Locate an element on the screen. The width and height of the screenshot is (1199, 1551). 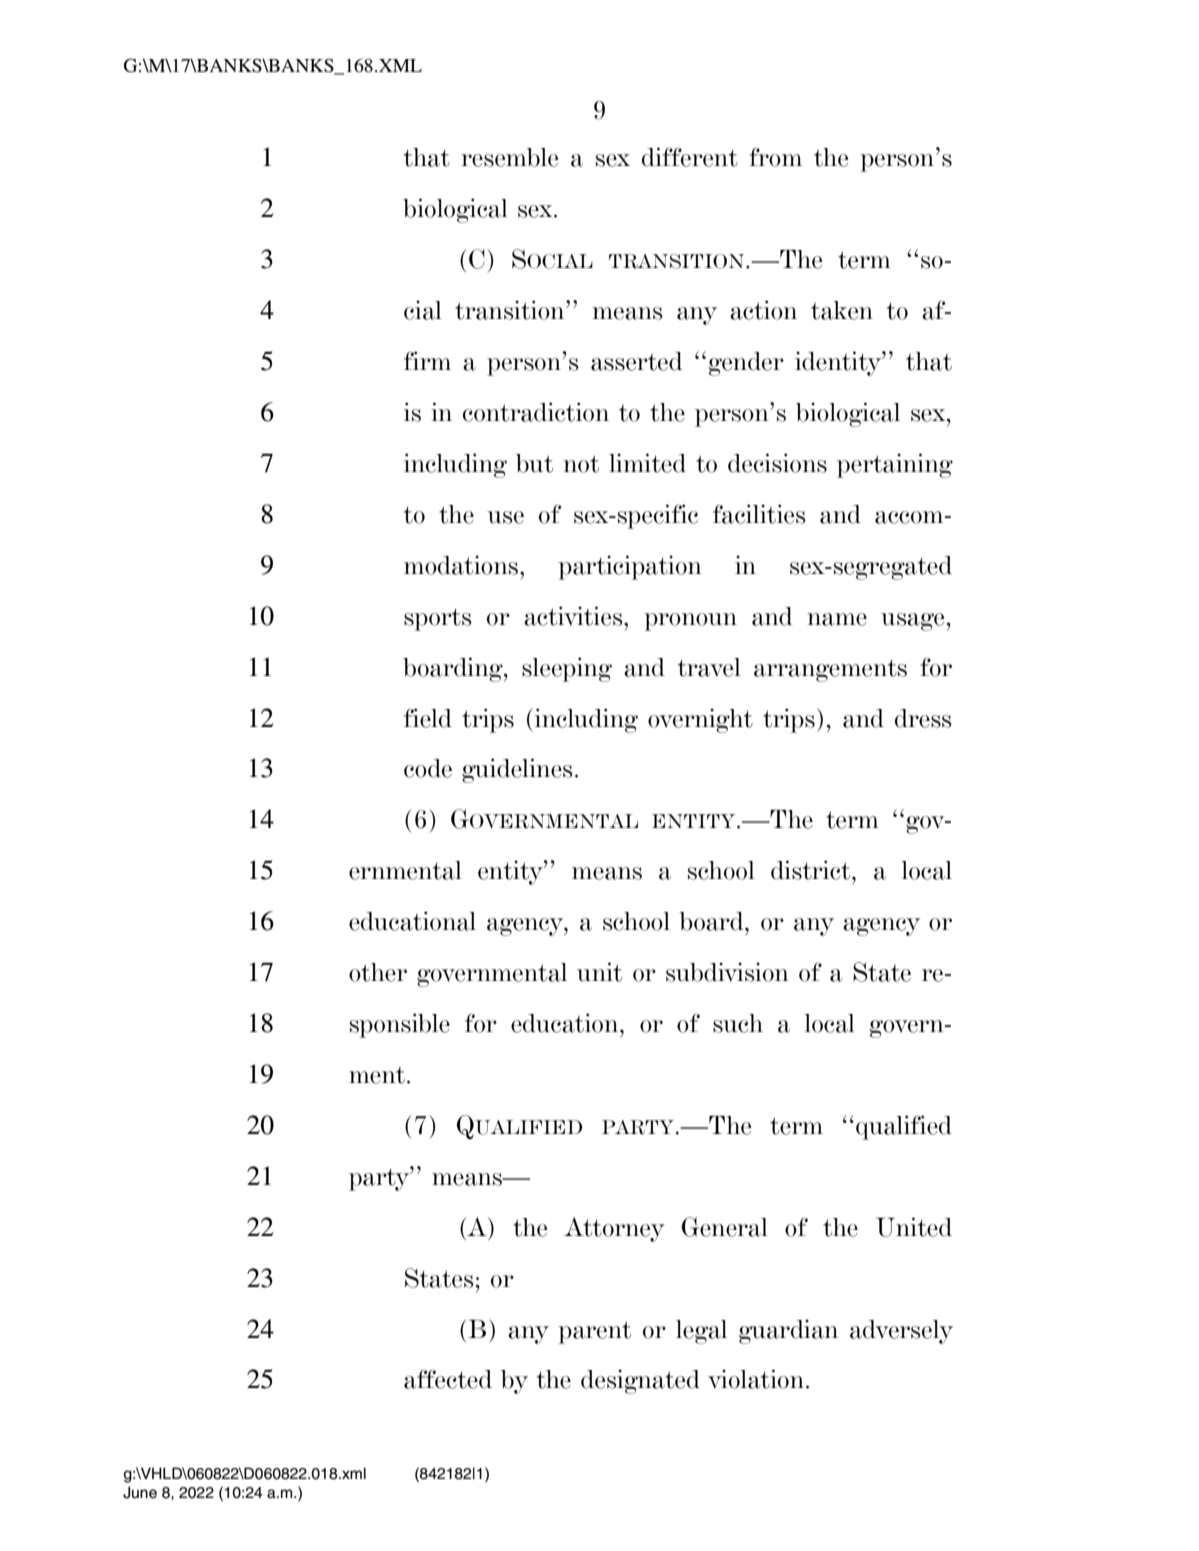
different is located at coordinates (690, 157).
